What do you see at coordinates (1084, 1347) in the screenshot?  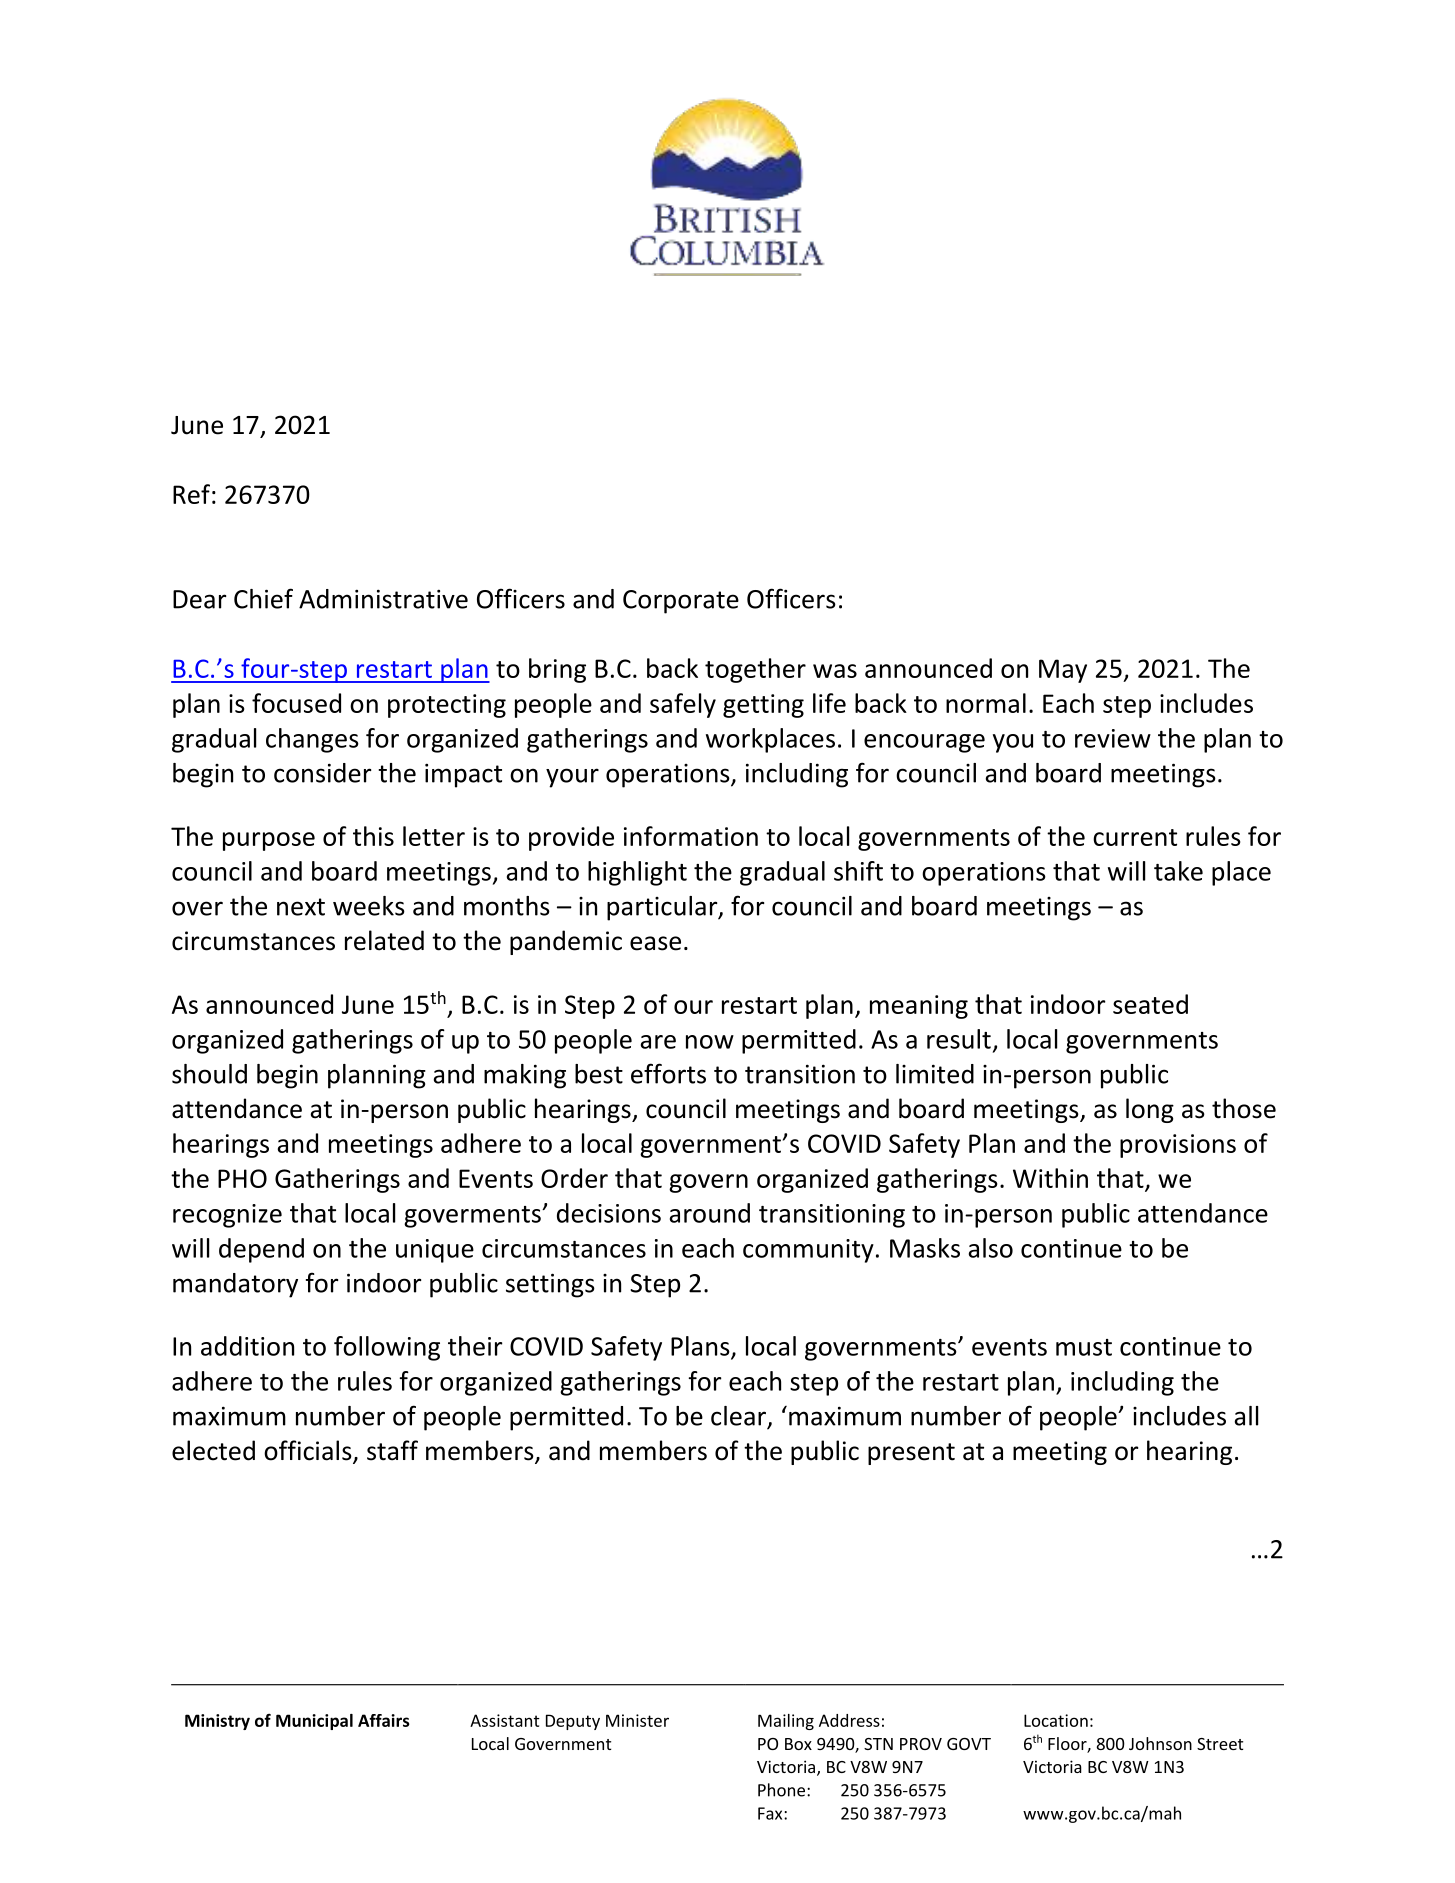 I see `must` at bounding box center [1084, 1347].
